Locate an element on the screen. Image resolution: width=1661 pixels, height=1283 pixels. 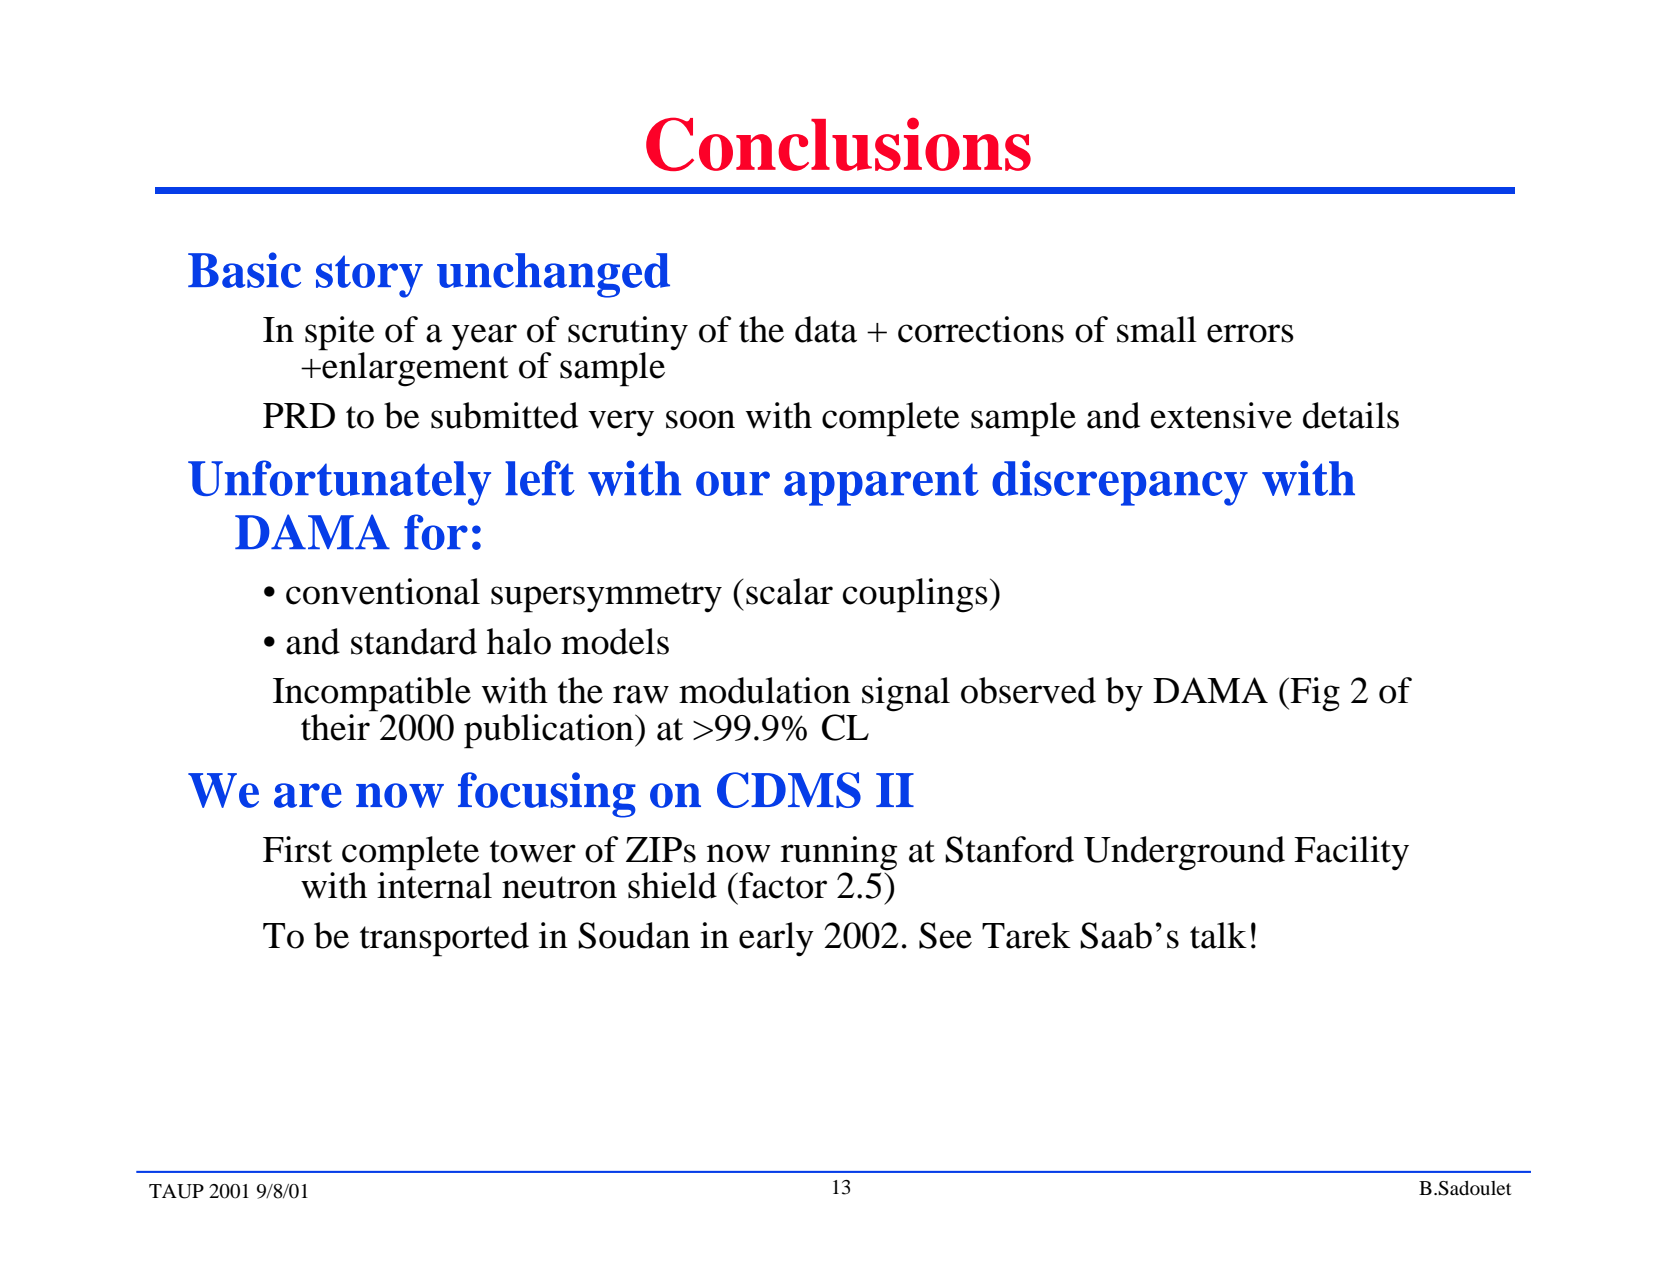
discrepancy is located at coordinates (1120, 483).
